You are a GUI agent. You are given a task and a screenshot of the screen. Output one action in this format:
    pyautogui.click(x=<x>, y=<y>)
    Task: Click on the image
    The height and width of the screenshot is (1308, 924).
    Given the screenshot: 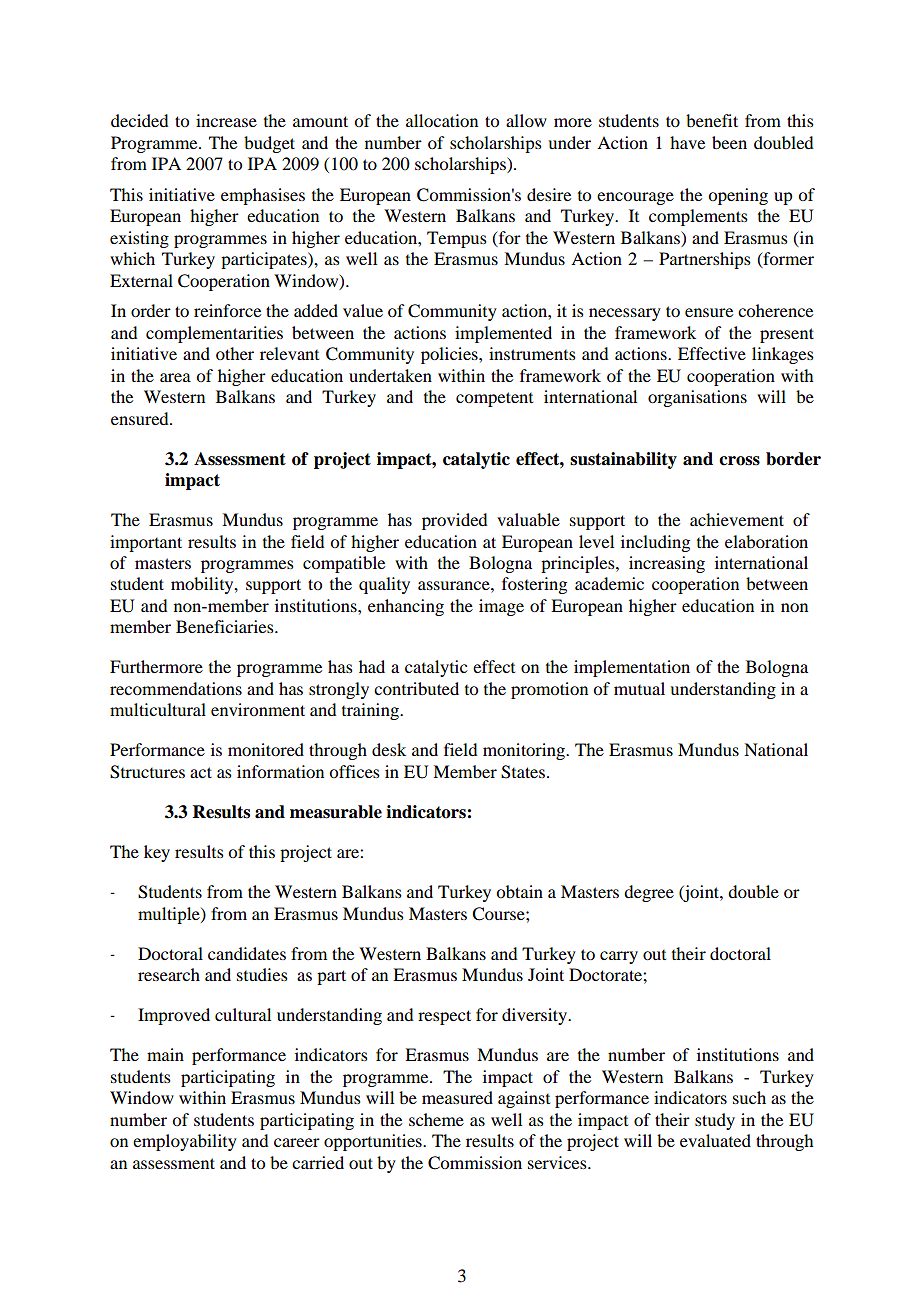 What is the action you would take?
    pyautogui.click(x=501, y=607)
